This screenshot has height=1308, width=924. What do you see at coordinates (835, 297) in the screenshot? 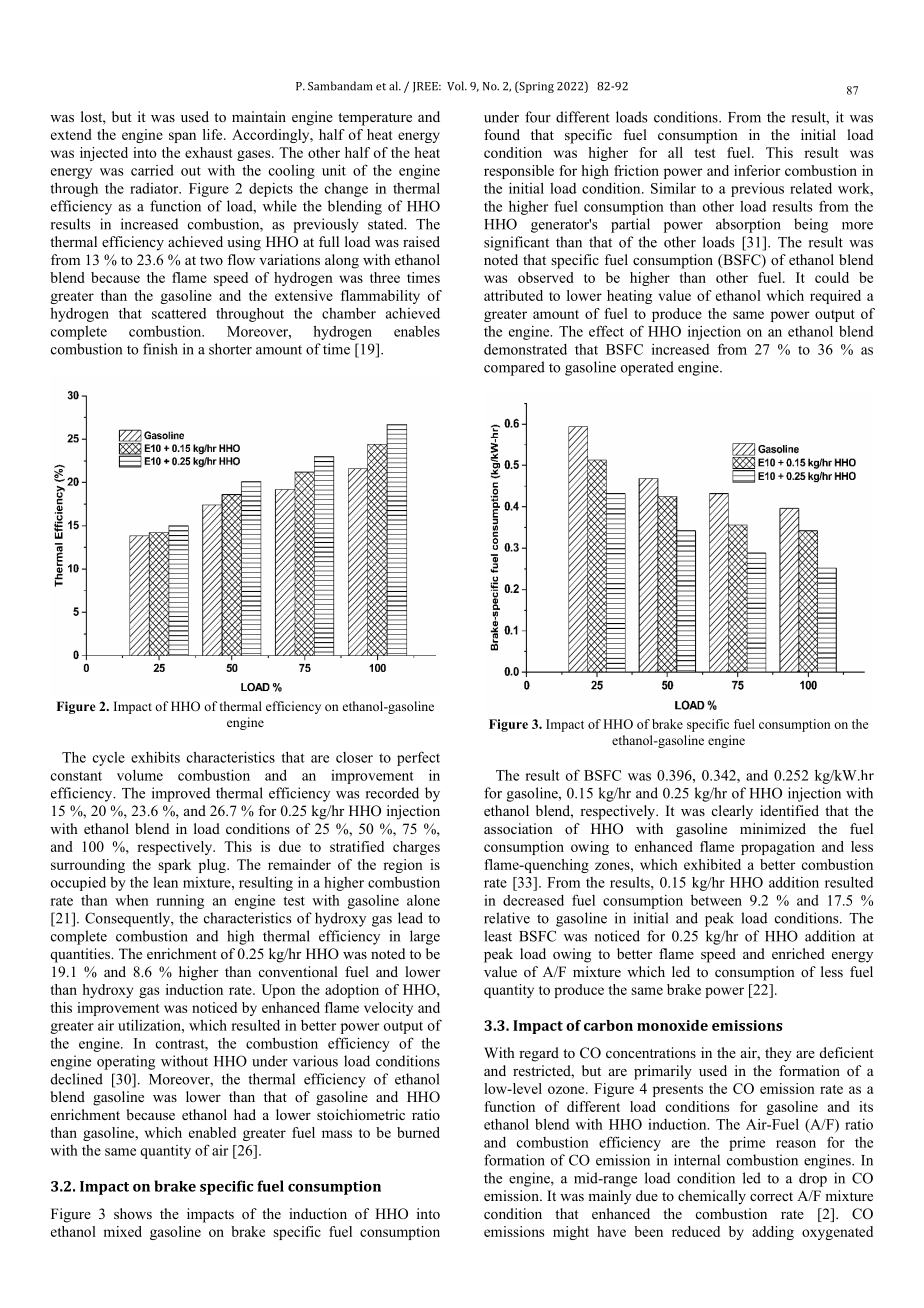
I see `required` at bounding box center [835, 297].
